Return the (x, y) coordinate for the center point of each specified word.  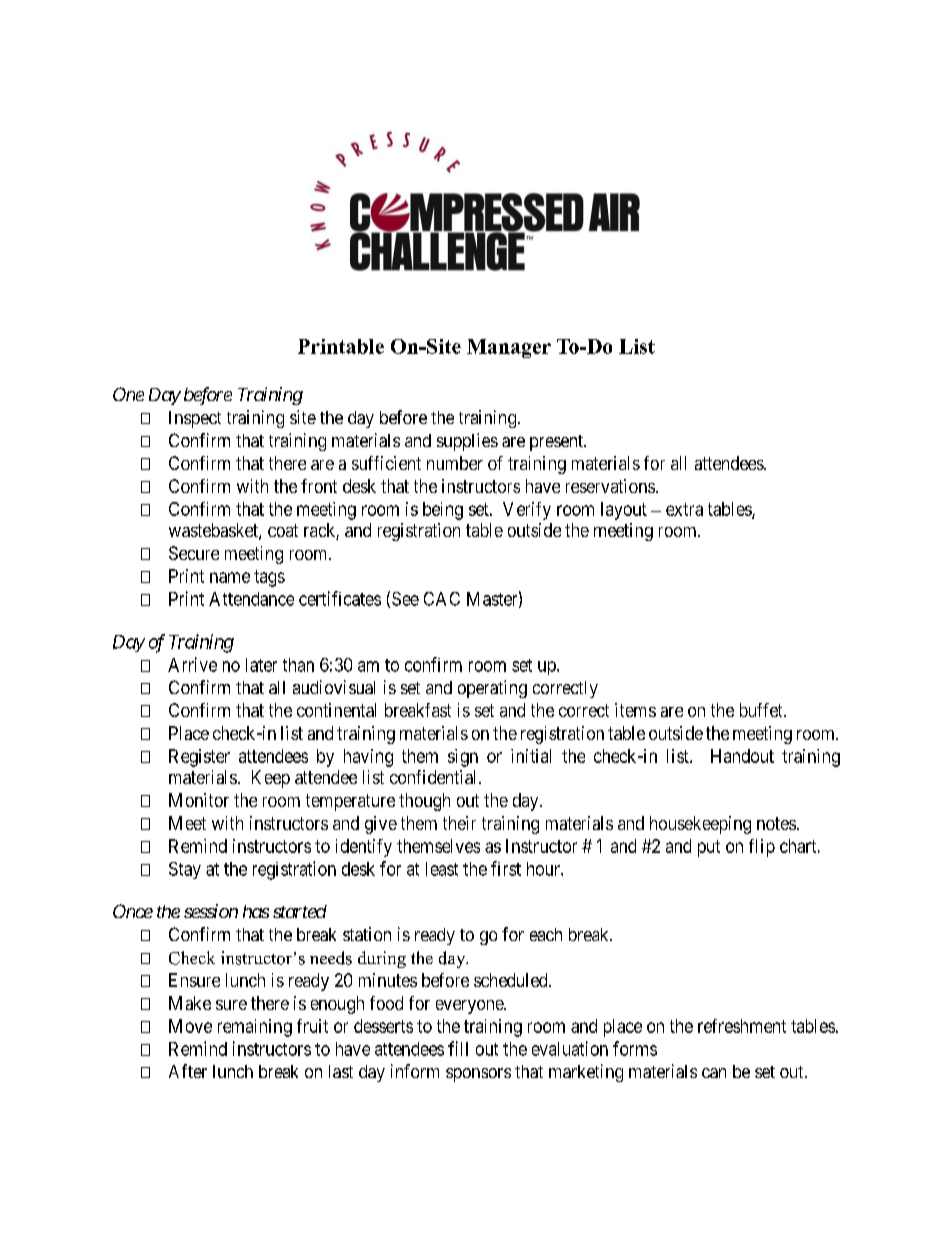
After (188, 1071)
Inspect (195, 419)
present (557, 443)
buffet (762, 710)
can (714, 1073)
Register (199, 758)
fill (458, 1048)
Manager (509, 348)
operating (492, 689)
